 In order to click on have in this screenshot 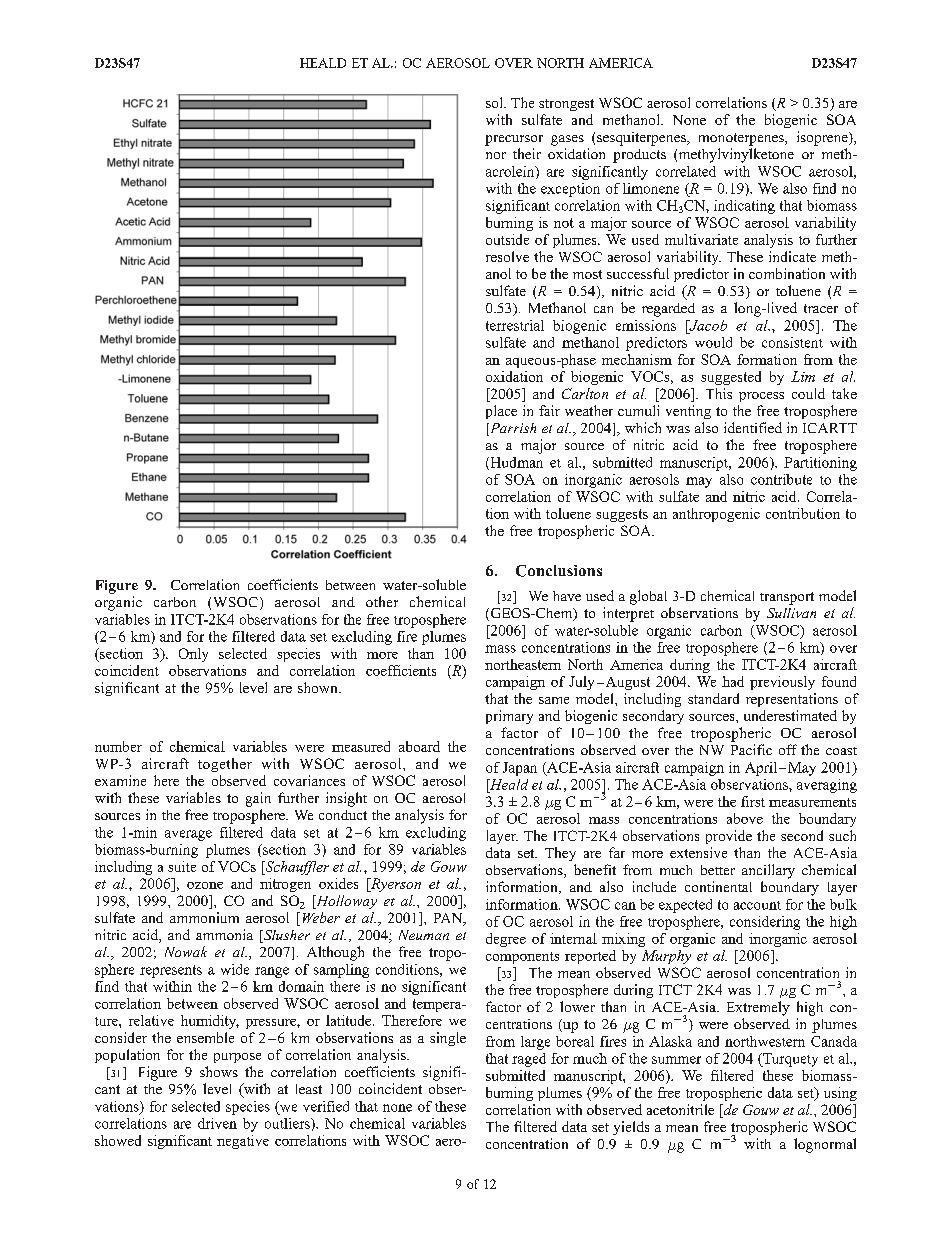, I will do `click(567, 596)`.
